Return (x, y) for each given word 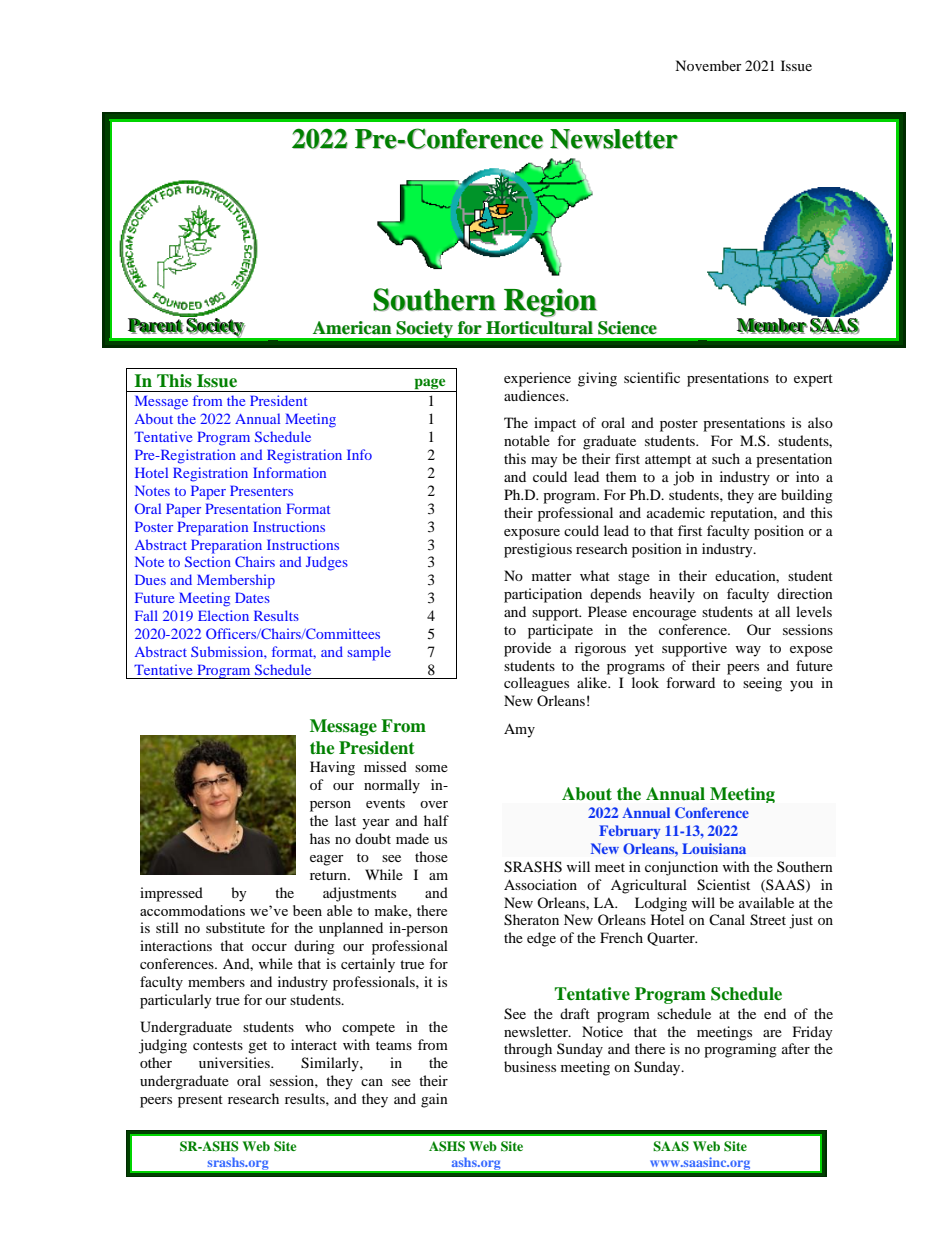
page (430, 383)
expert (813, 380)
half (436, 820)
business (530, 1066)
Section (208, 561)
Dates (252, 597)
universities (235, 1062)
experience (537, 379)
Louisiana (714, 848)
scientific (652, 377)
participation (543, 595)
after (796, 1048)
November (708, 65)
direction (805, 593)
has (320, 838)
